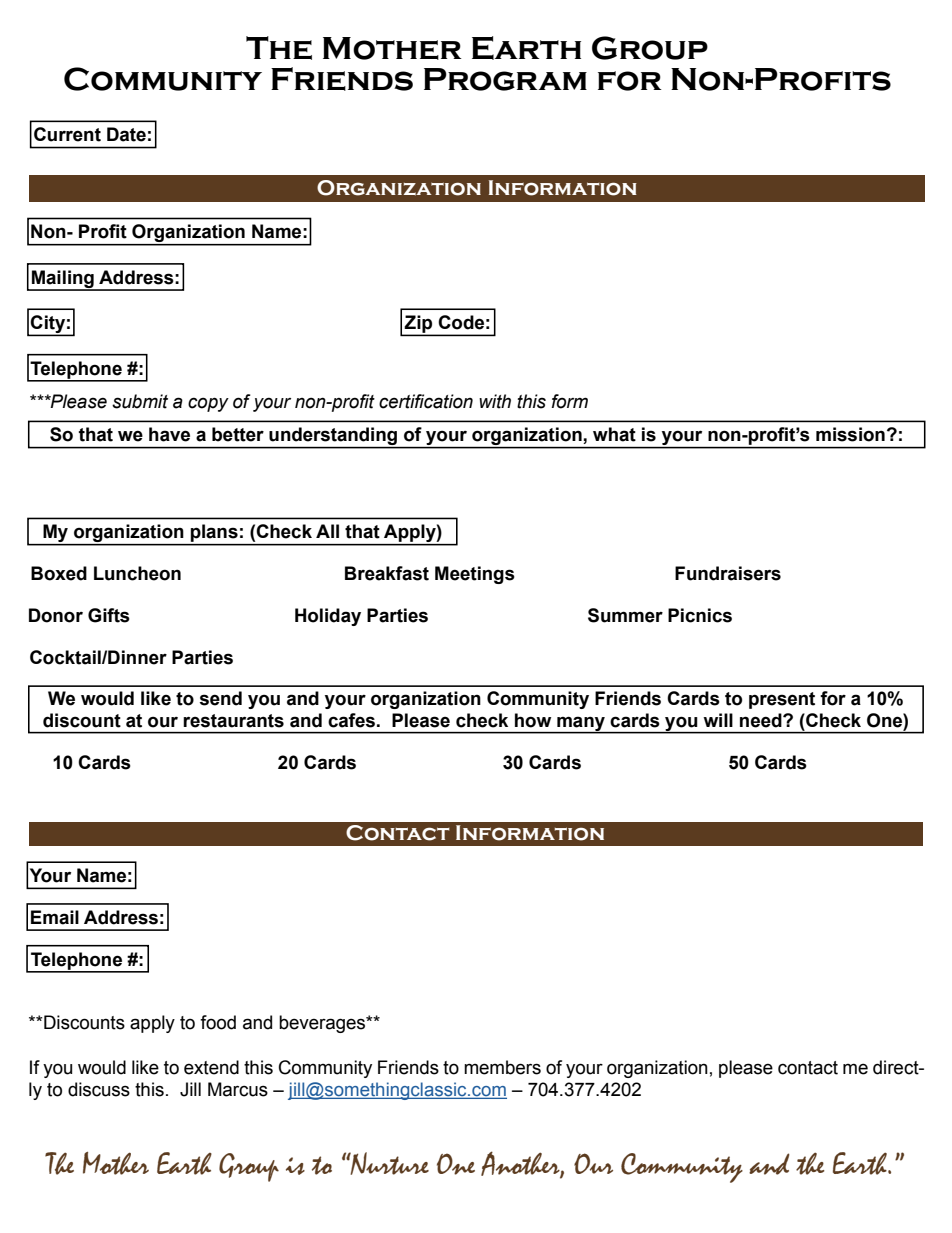 The height and width of the screenshot is (1233, 952). What do you see at coordinates (505, 79) in the screenshot?
I see `Program` at bounding box center [505, 79].
